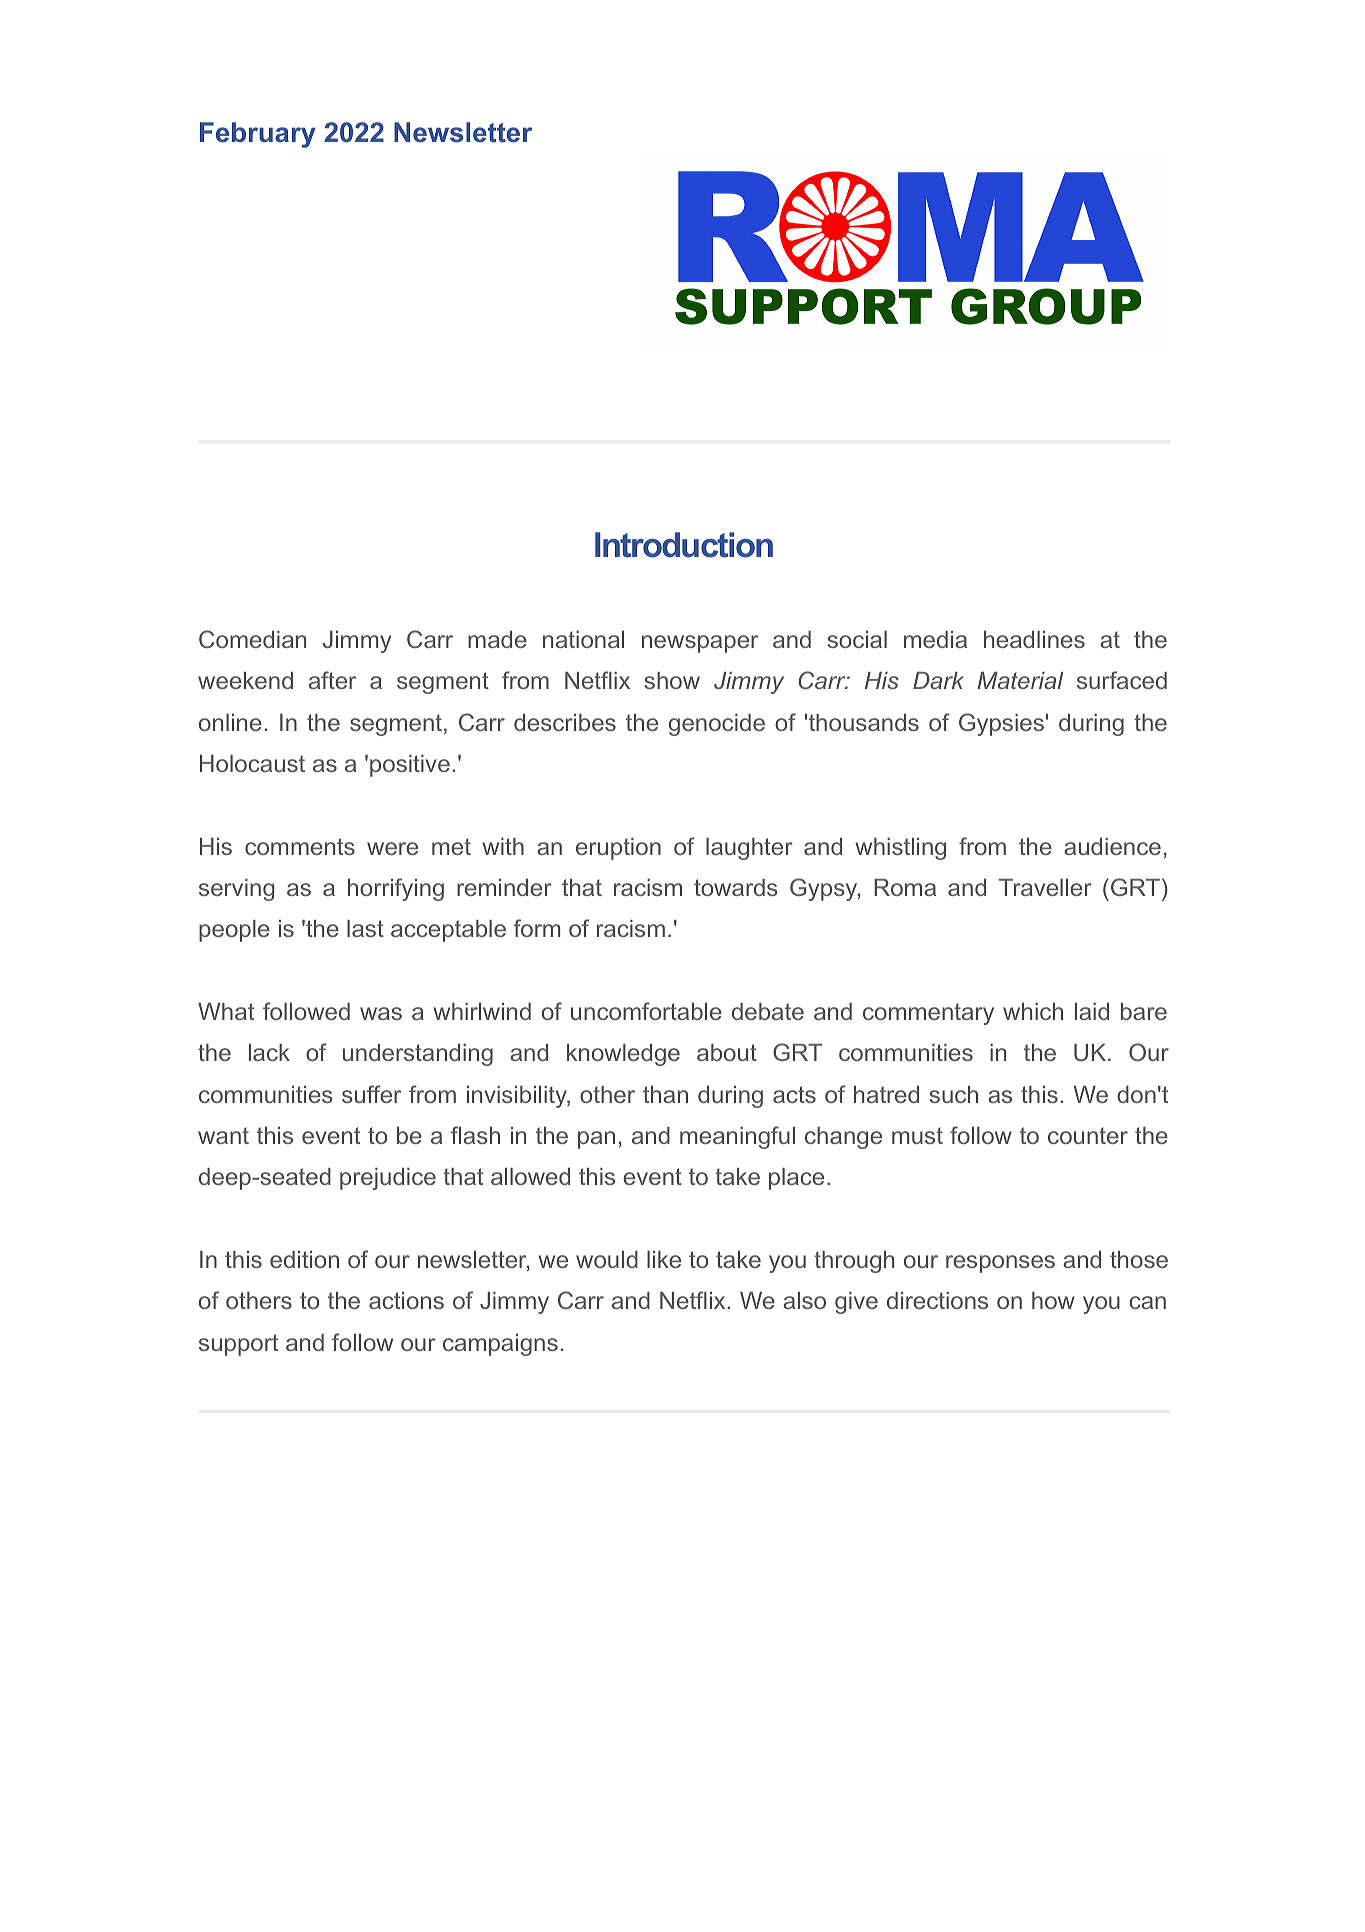  Describe the element at coordinates (717, 725) in the image. I see `genocide` at that location.
